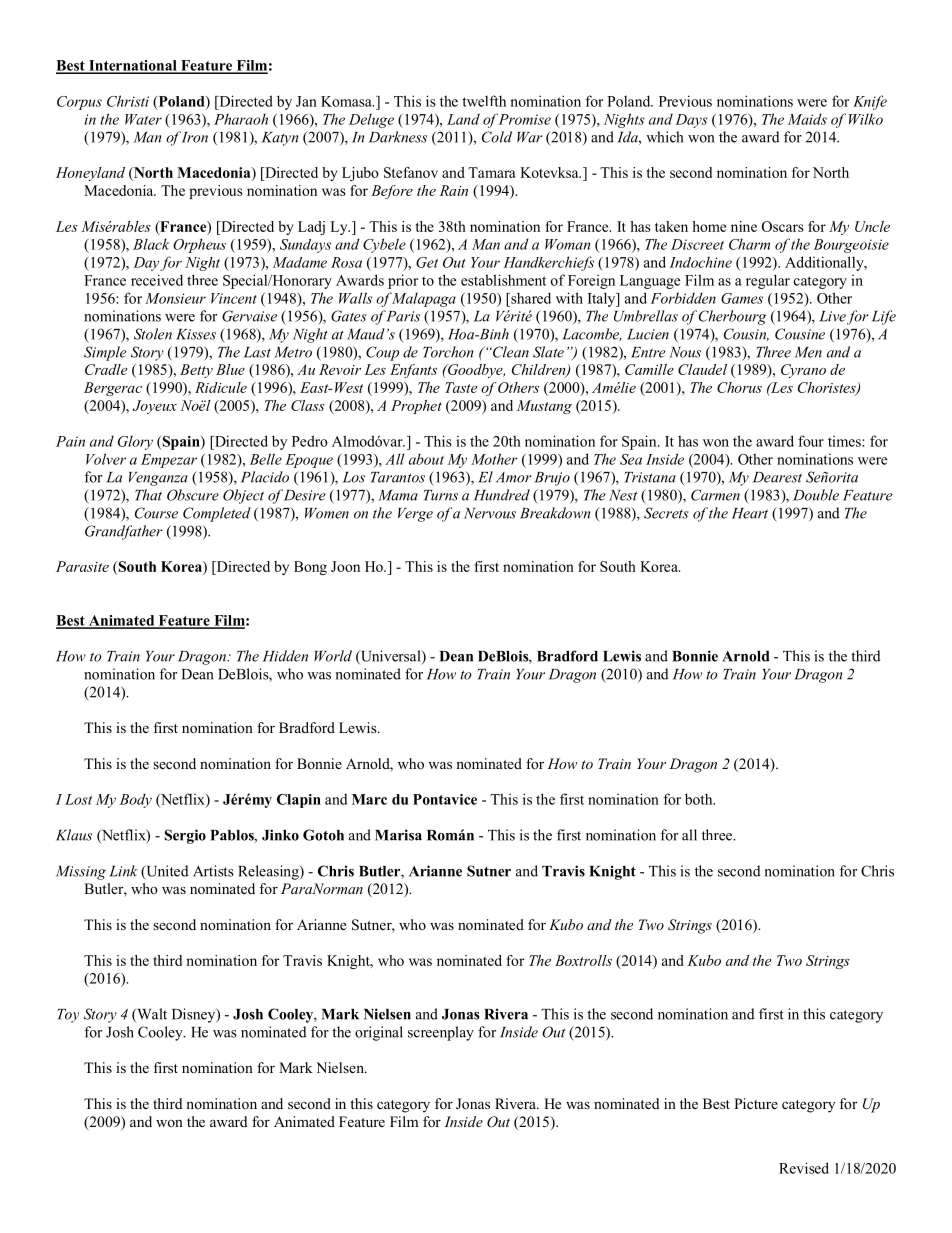  I want to click on Betty, so click(196, 371).
